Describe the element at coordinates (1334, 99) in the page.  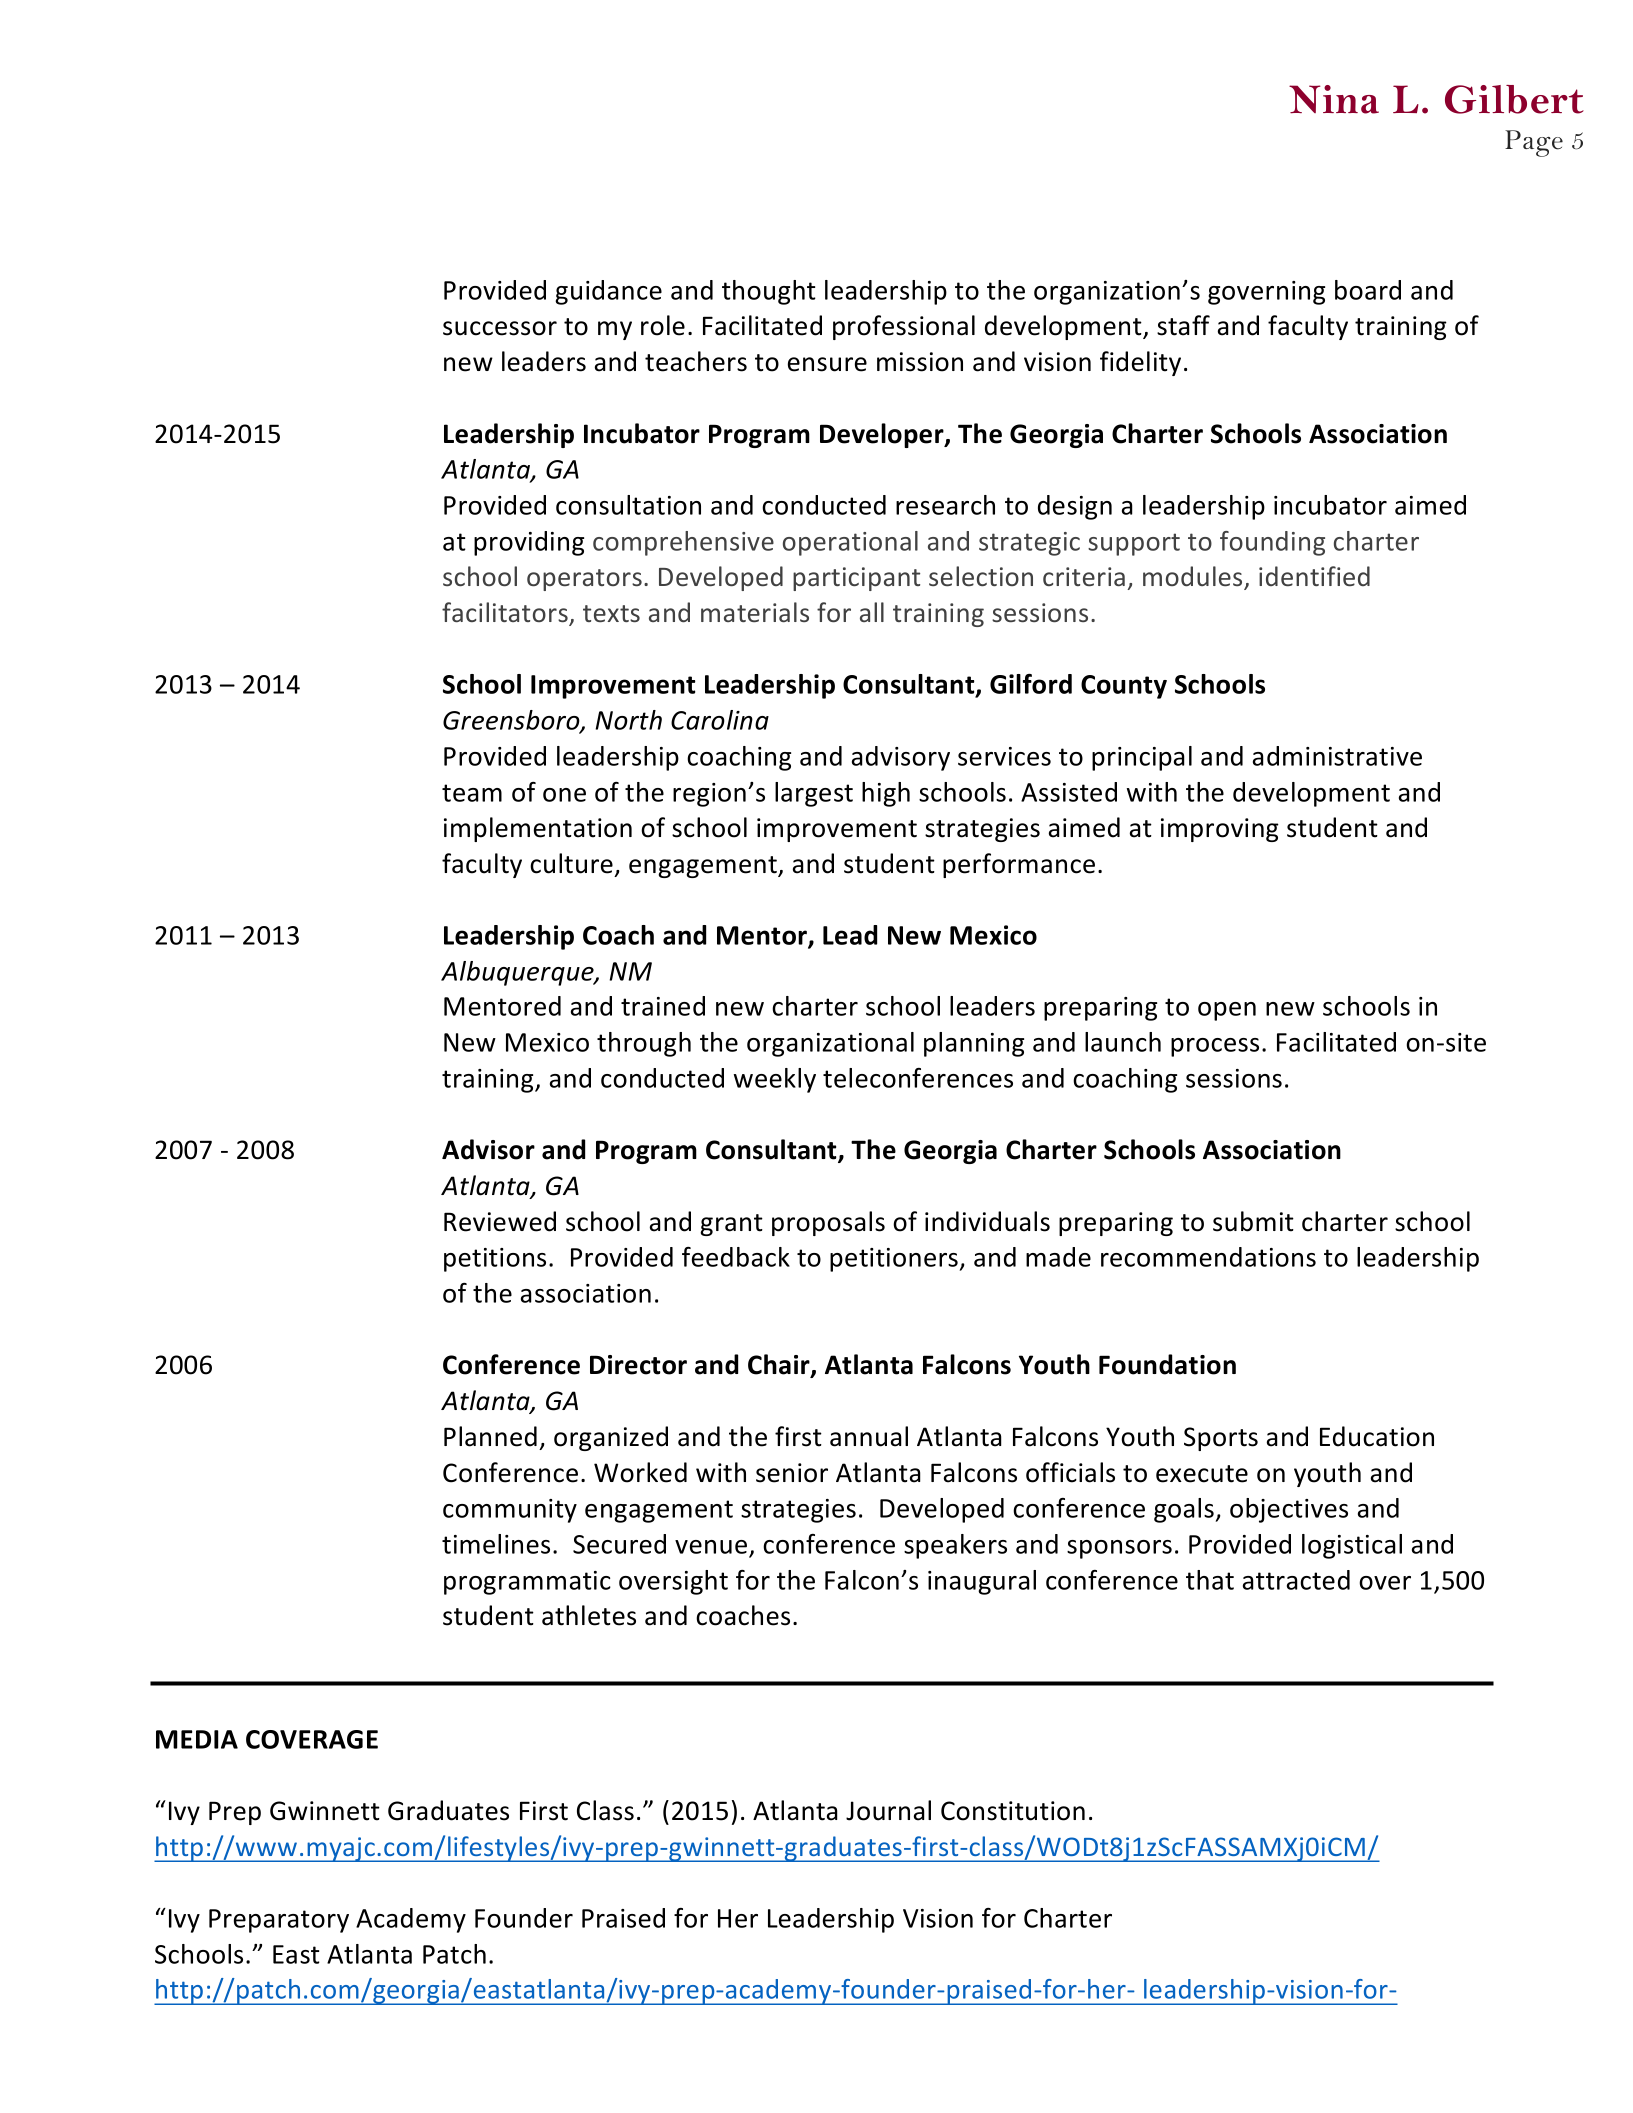
I see `Nina` at that location.
